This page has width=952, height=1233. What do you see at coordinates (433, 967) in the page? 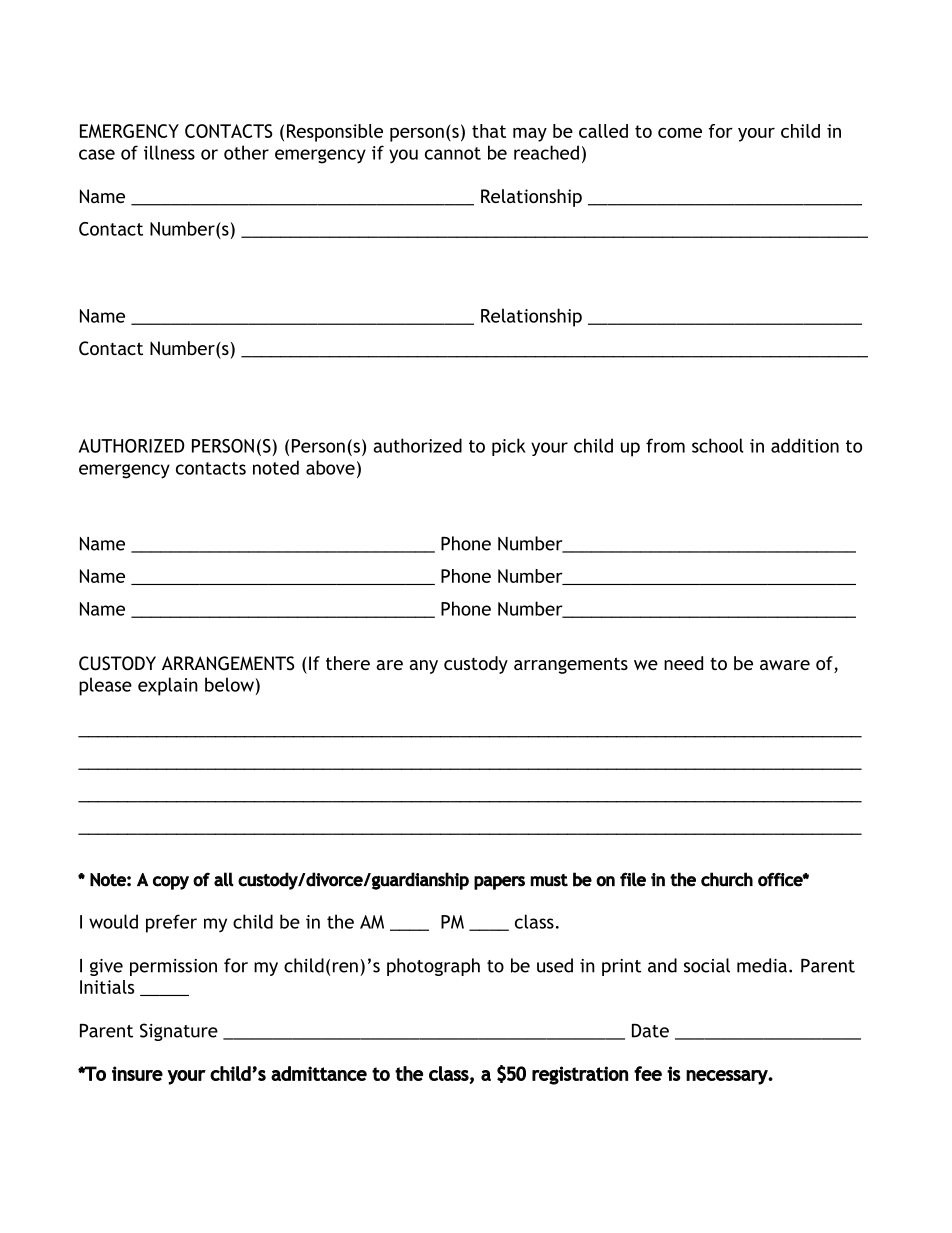
I see `photograph` at bounding box center [433, 967].
